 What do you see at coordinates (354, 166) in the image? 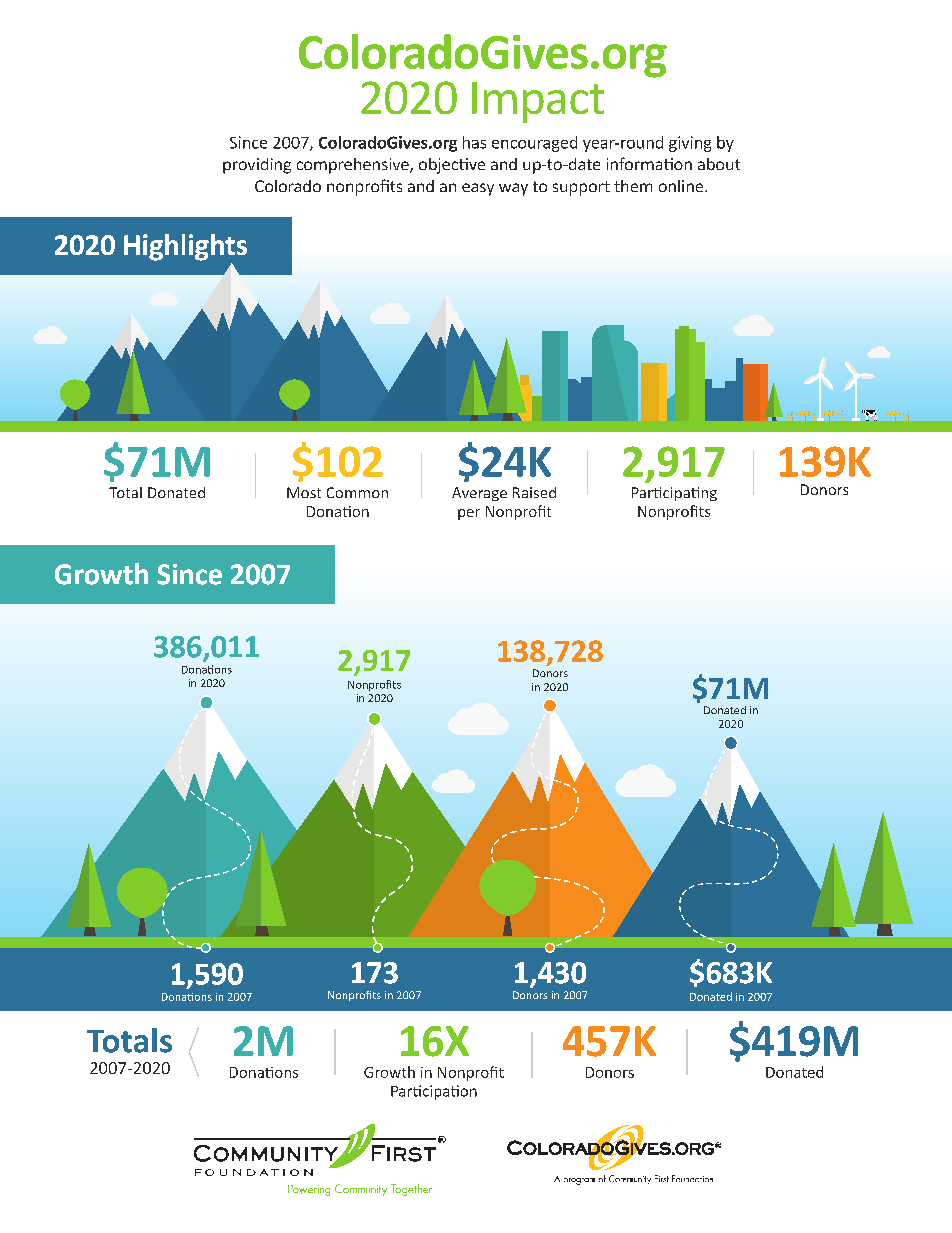
I see `comprehensive` at bounding box center [354, 166].
